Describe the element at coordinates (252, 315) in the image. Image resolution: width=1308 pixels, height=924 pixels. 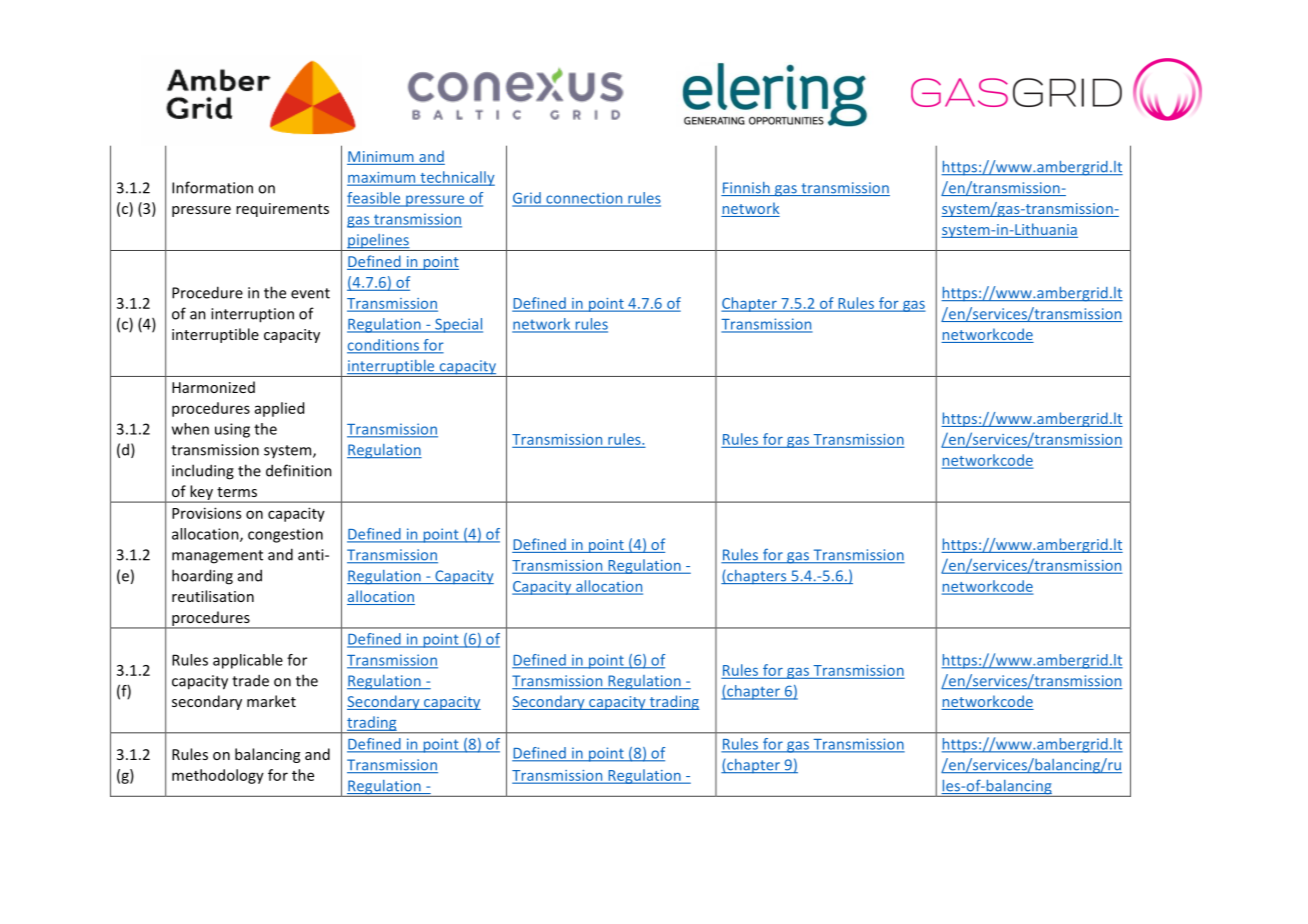
I see `interruption` at that location.
